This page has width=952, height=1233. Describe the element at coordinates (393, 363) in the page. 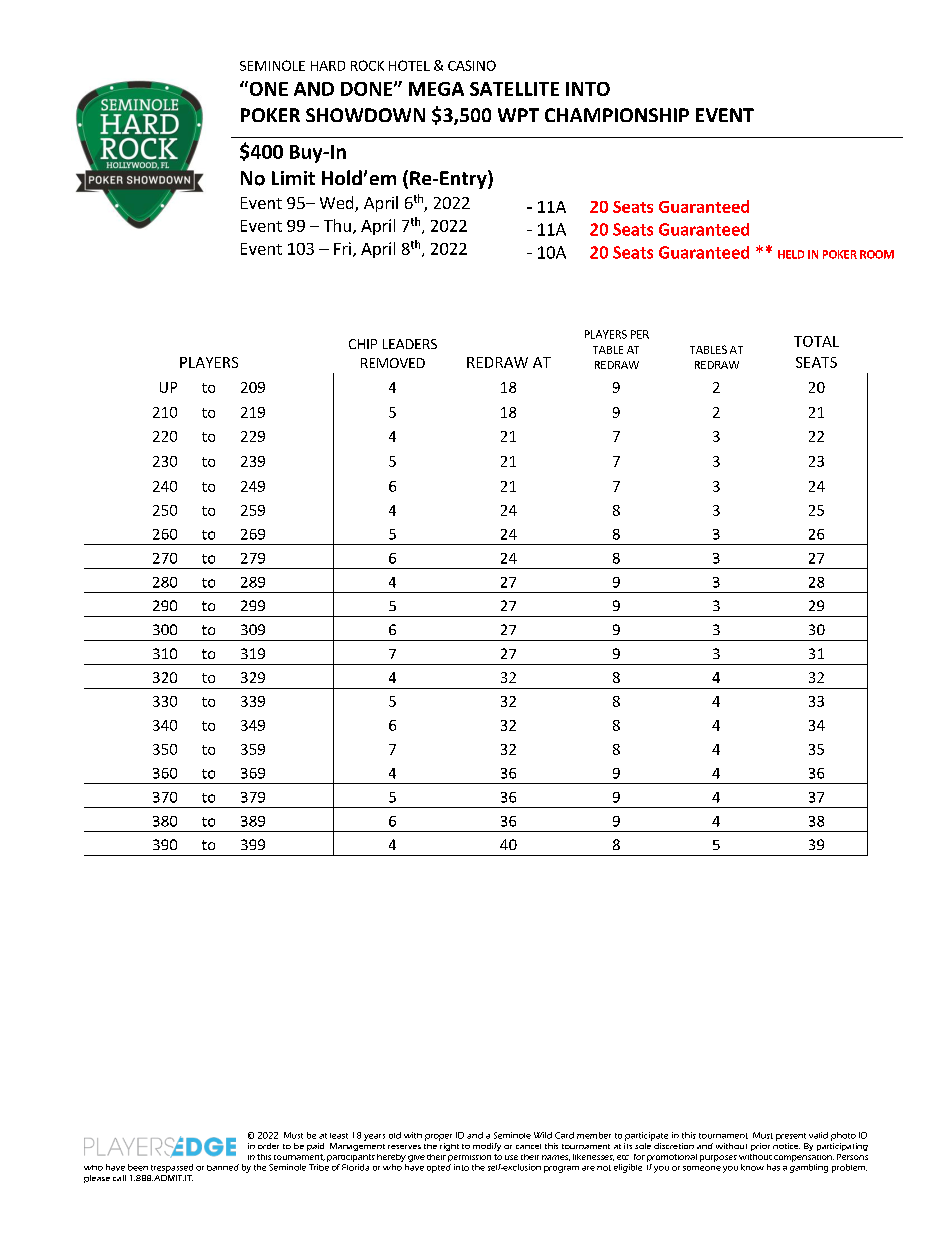

I see `REMOVED` at that location.
